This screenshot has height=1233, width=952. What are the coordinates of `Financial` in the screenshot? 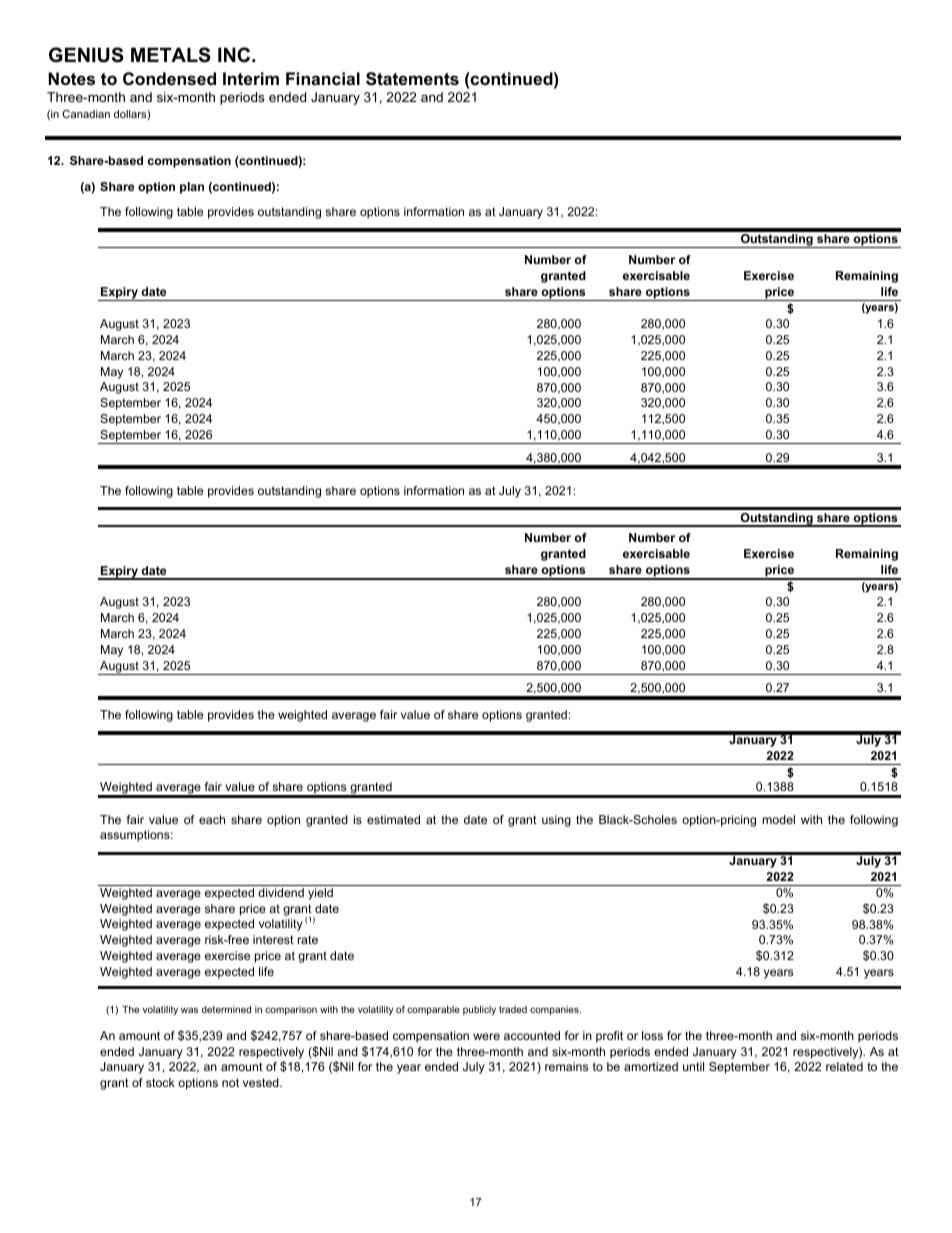 It's located at (323, 78).
